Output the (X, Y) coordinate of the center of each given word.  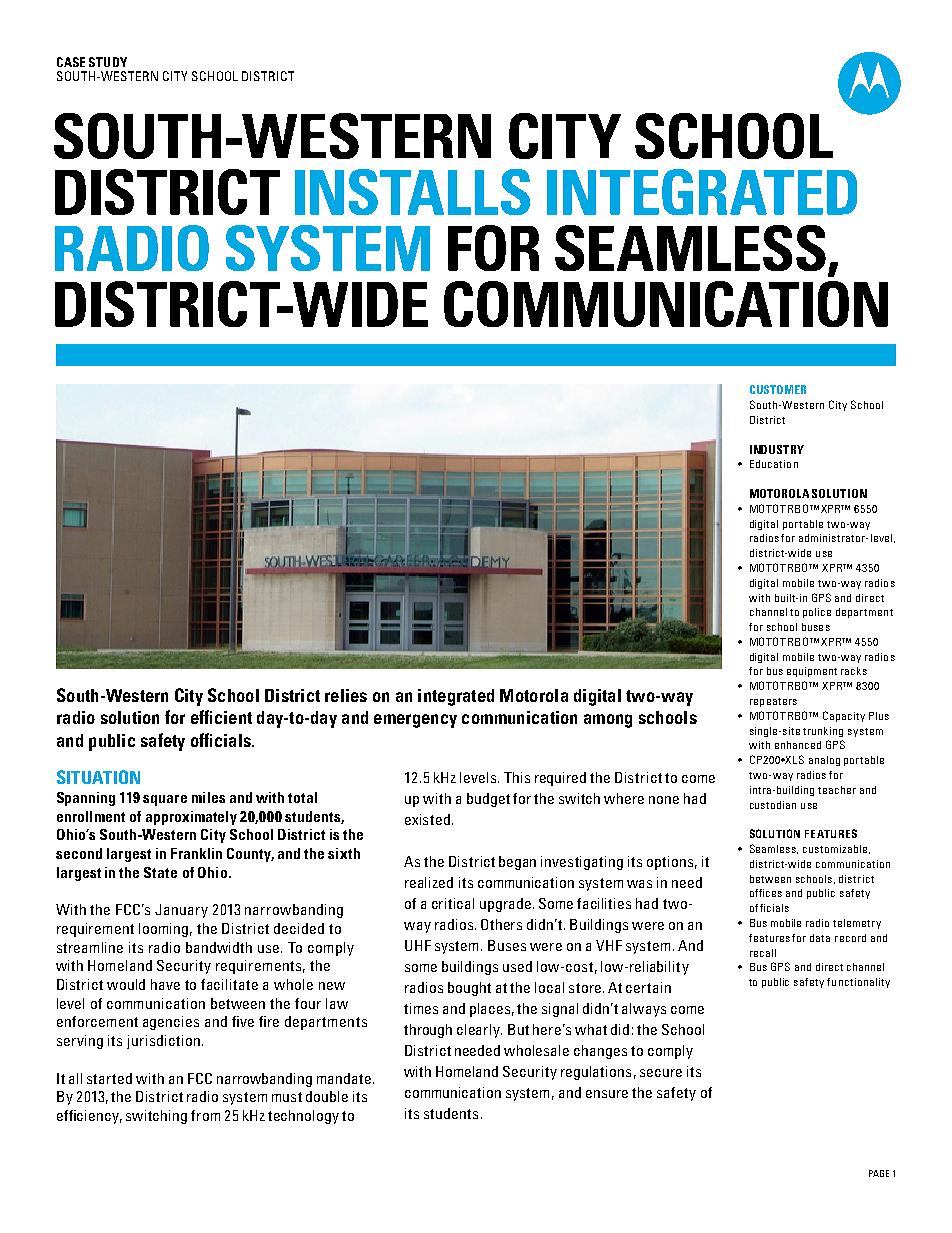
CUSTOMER (778, 389)
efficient (221, 717)
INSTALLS (412, 192)
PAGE (879, 1173)
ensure (607, 1094)
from (205, 1115)
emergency (415, 721)
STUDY (108, 62)
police (817, 613)
